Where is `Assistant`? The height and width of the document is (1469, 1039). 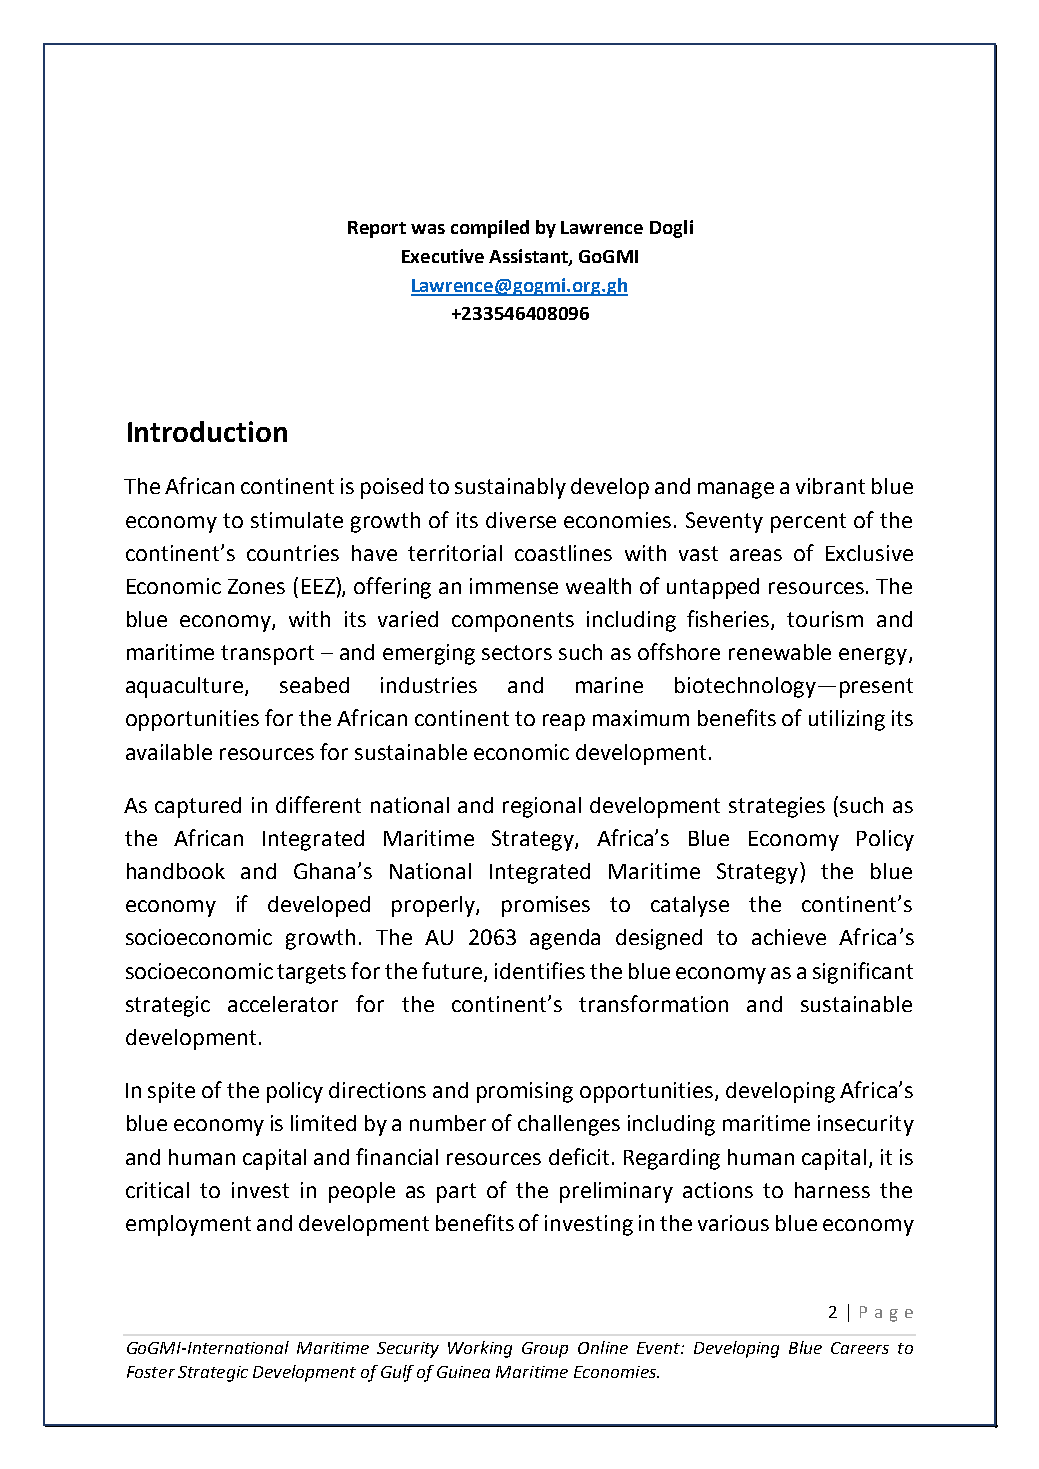
Assistant is located at coordinates (529, 257).
